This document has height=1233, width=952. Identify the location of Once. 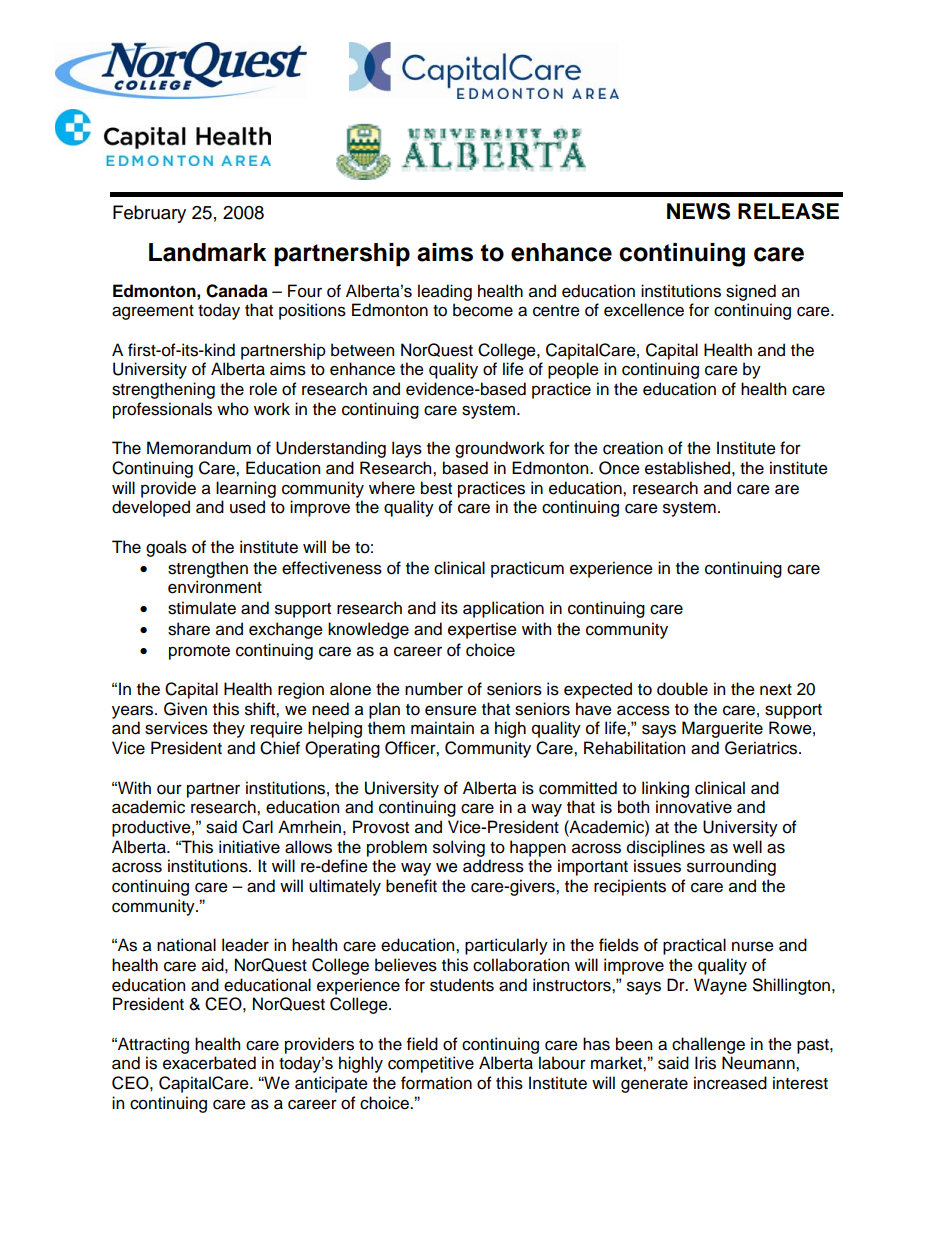
(619, 468).
